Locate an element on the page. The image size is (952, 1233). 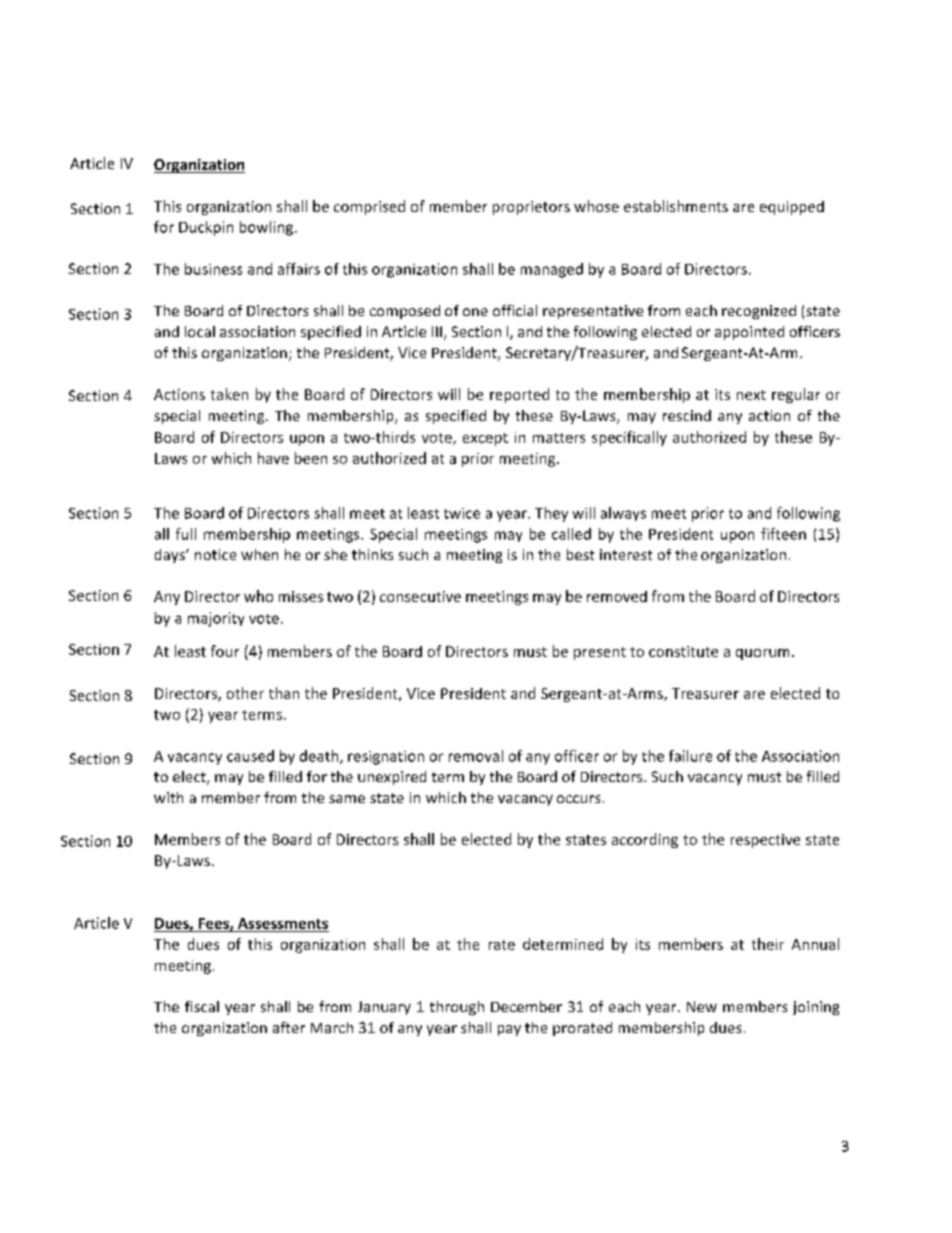
removal is located at coordinates (476, 756).
